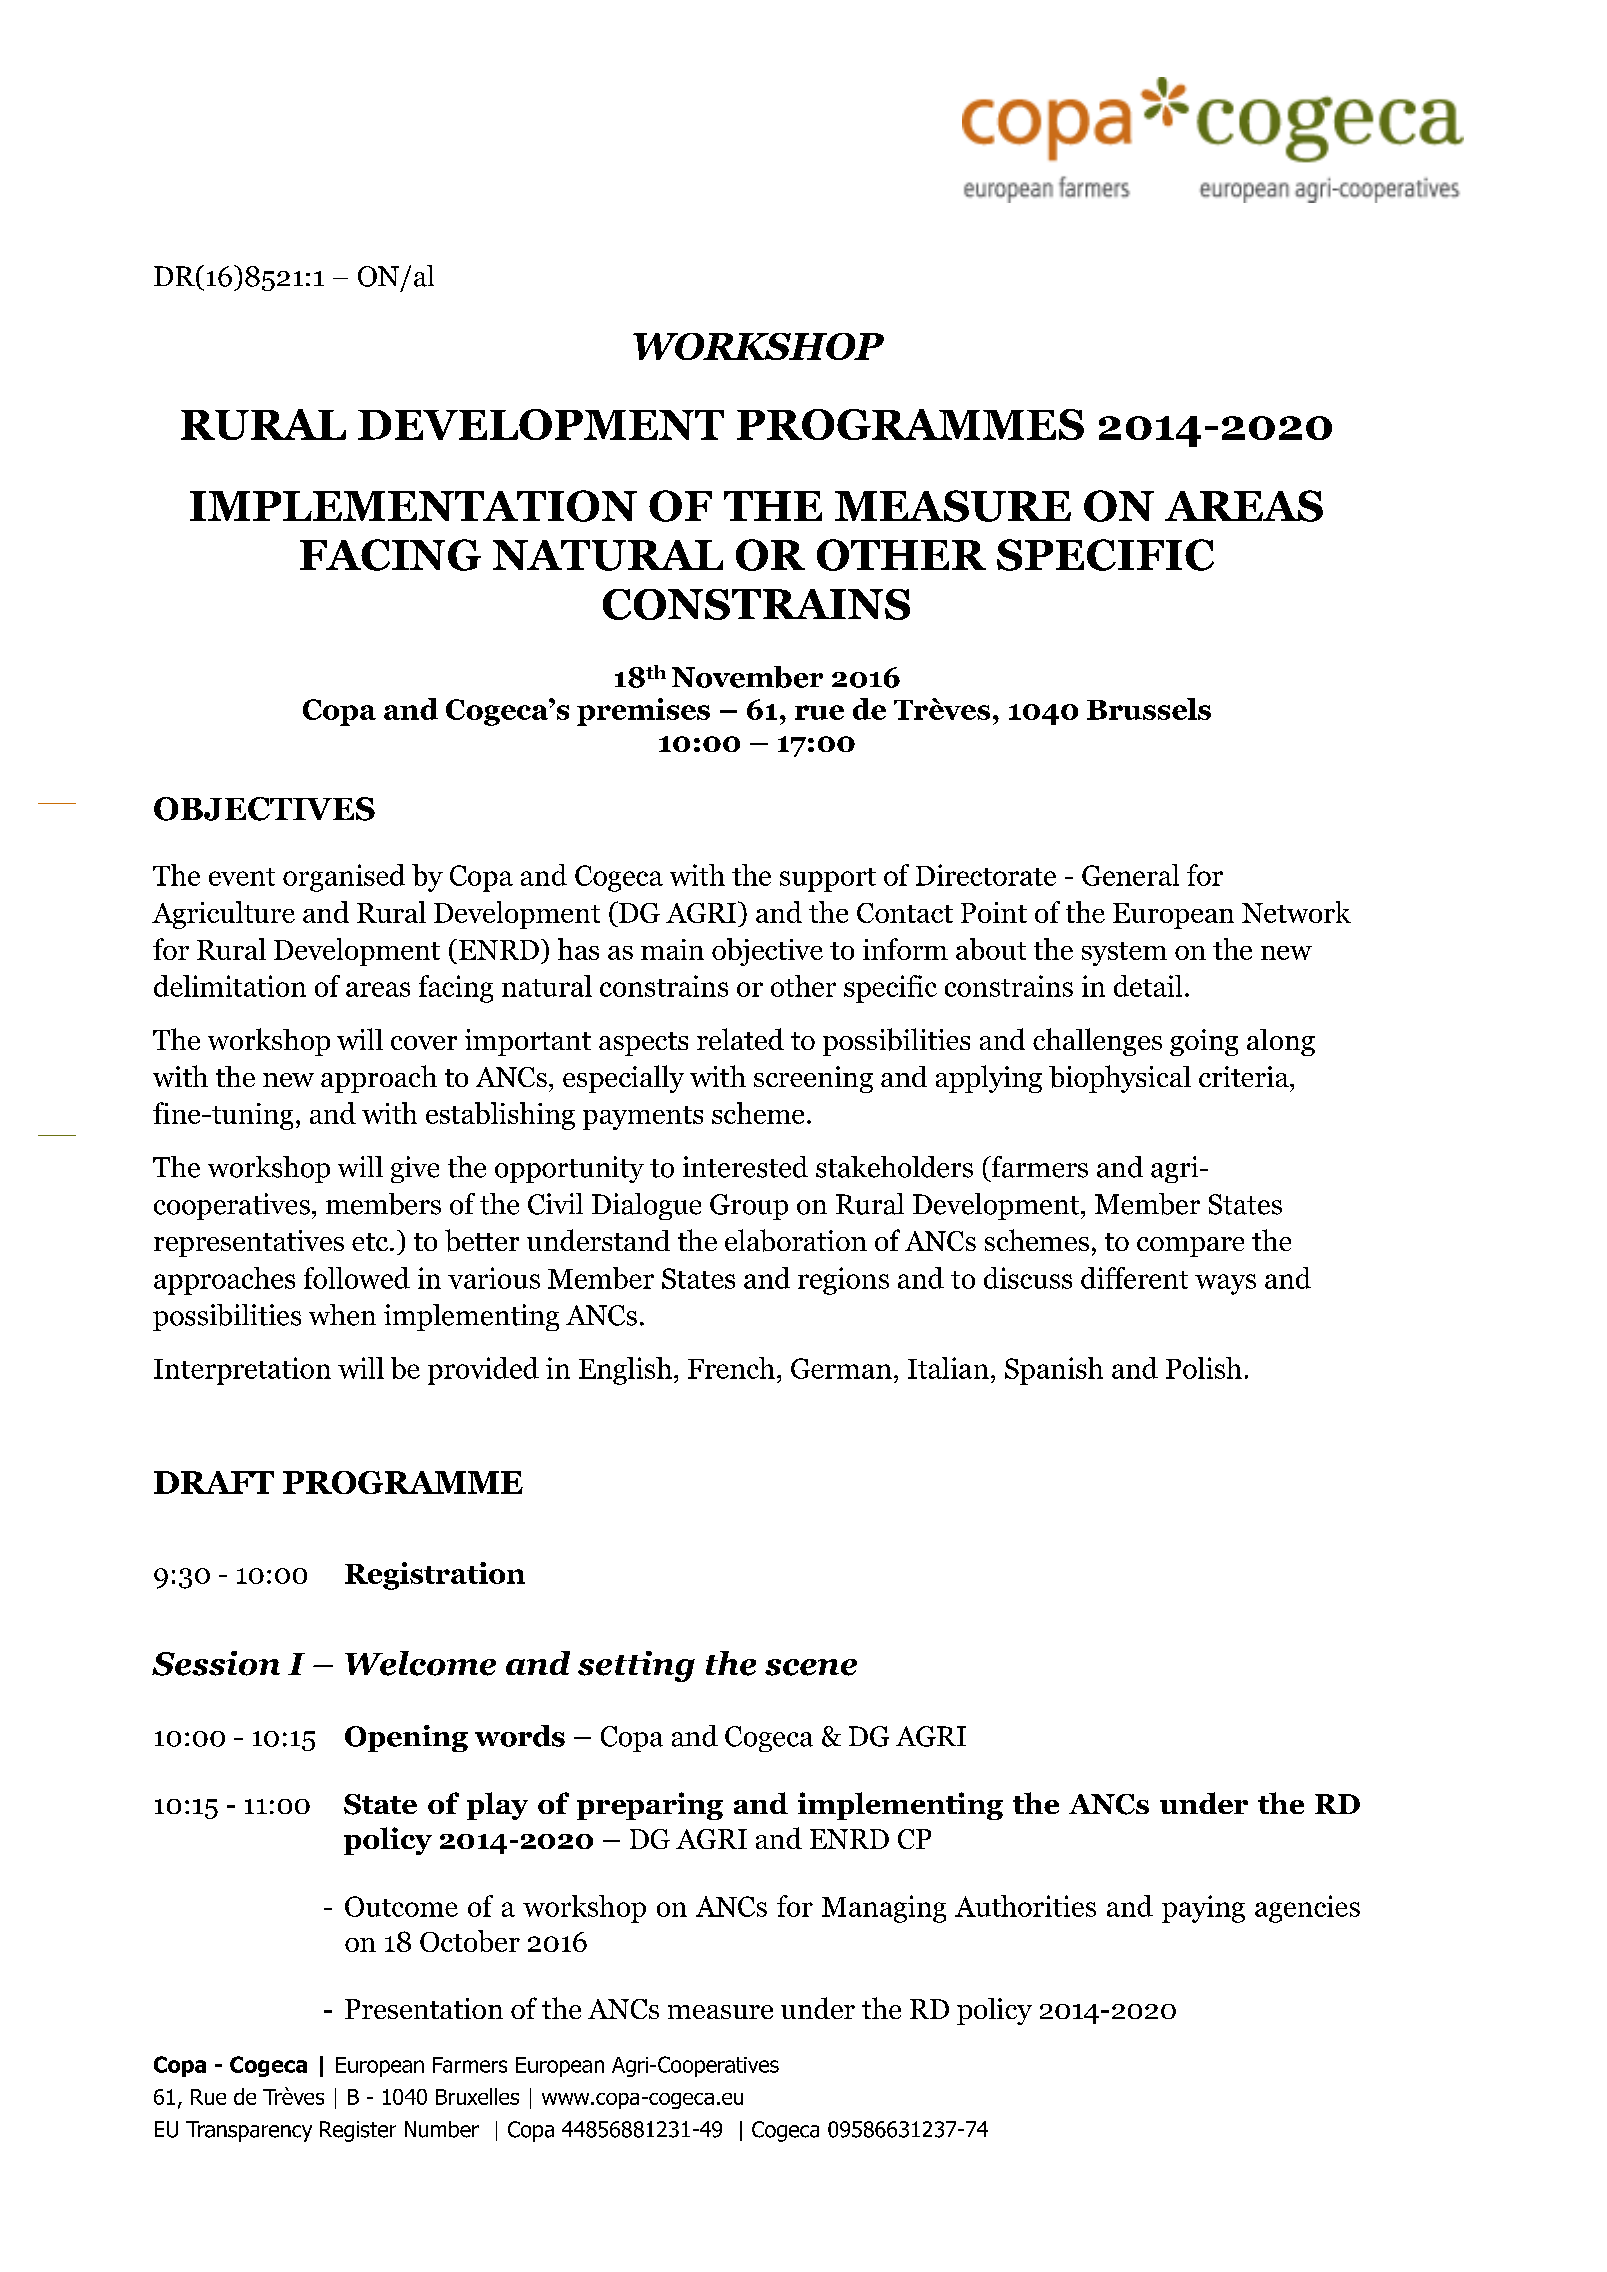 The image size is (1607, 2272). I want to click on Managing, so click(884, 1909).
